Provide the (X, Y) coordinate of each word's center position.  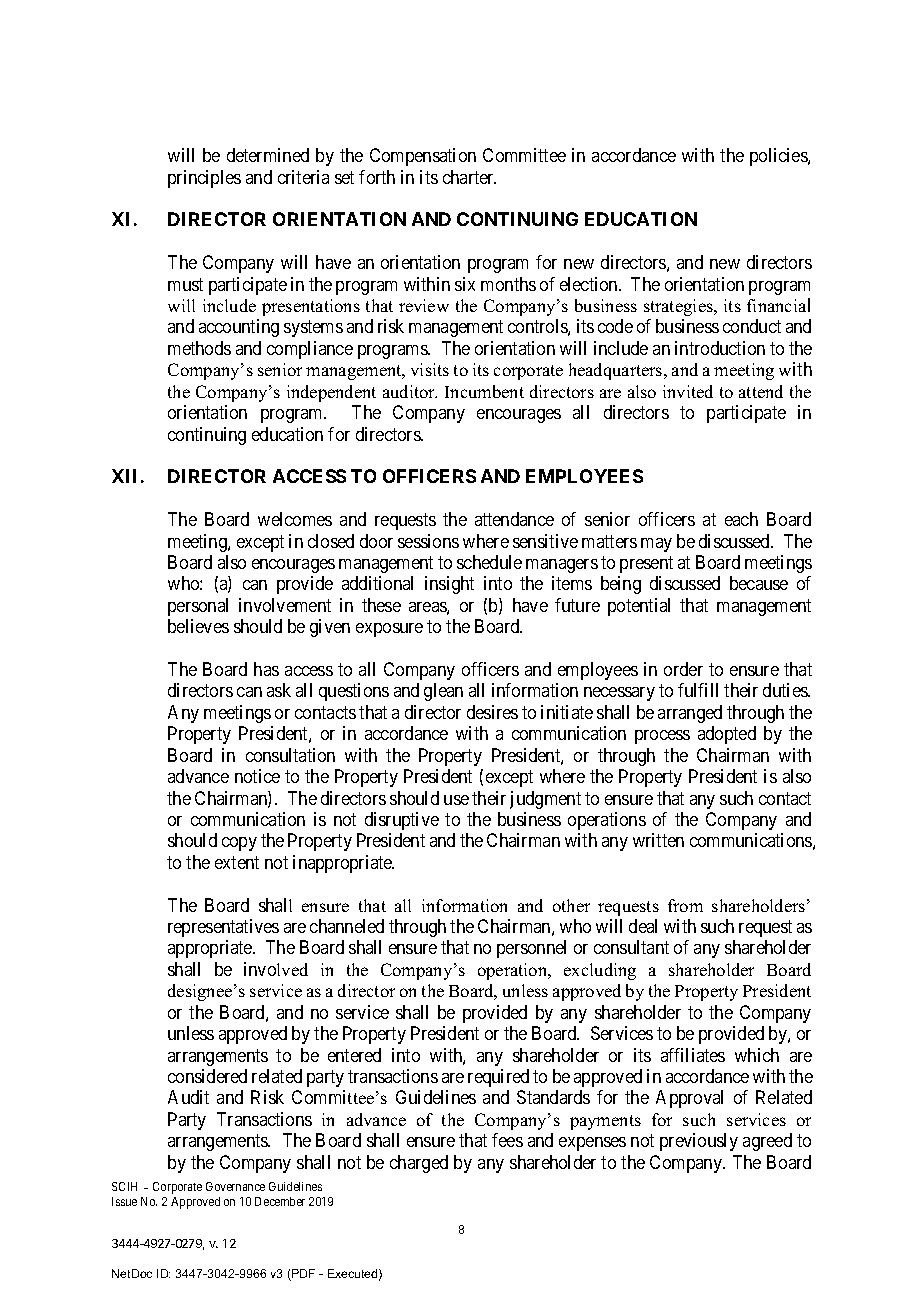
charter (469, 177)
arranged (690, 714)
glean (443, 692)
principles (204, 179)
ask (279, 690)
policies (779, 157)
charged (419, 1164)
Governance (235, 1186)
